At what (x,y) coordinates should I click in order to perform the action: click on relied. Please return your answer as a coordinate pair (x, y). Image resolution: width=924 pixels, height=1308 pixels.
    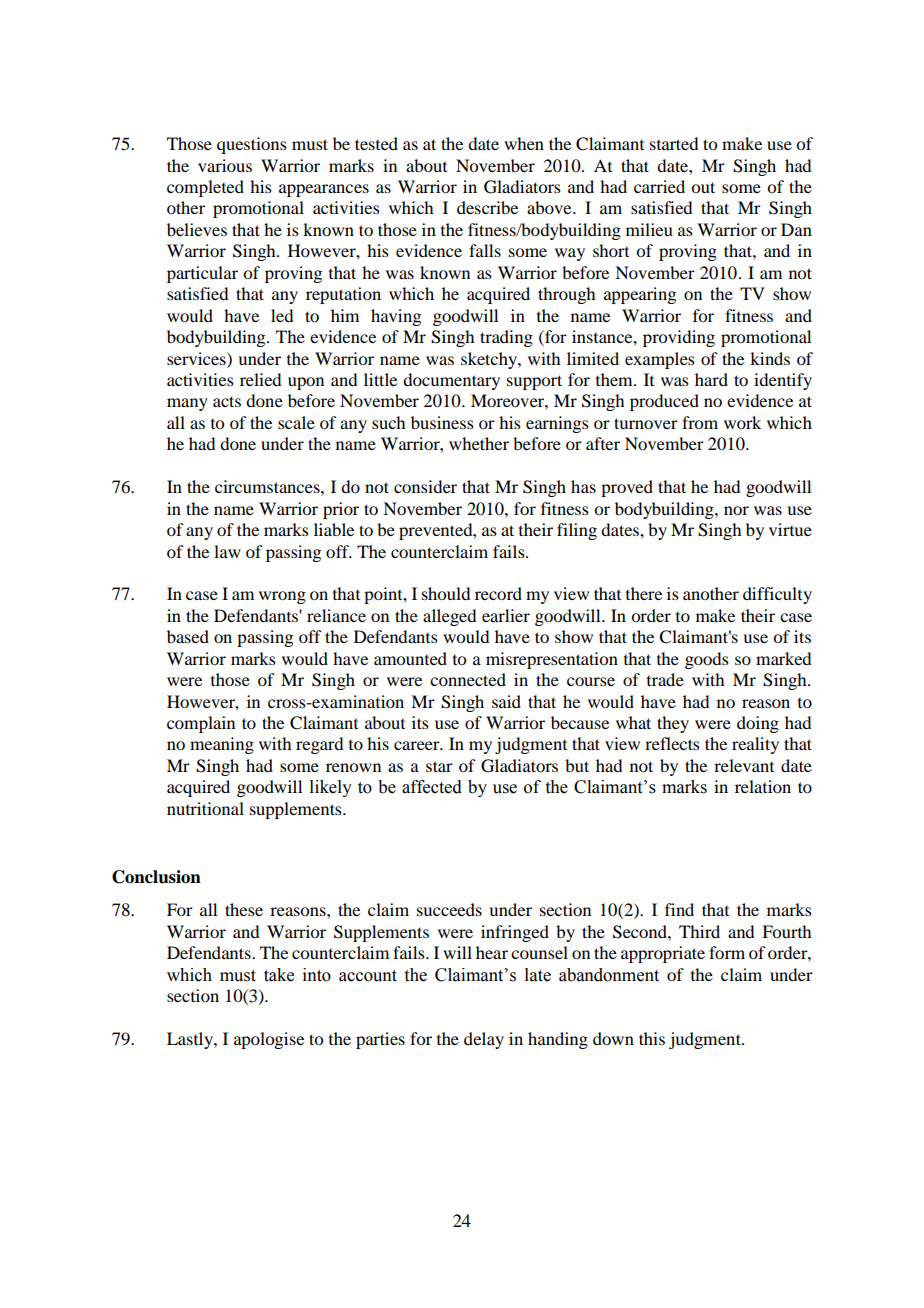
    Looking at the image, I should click on (260, 379).
